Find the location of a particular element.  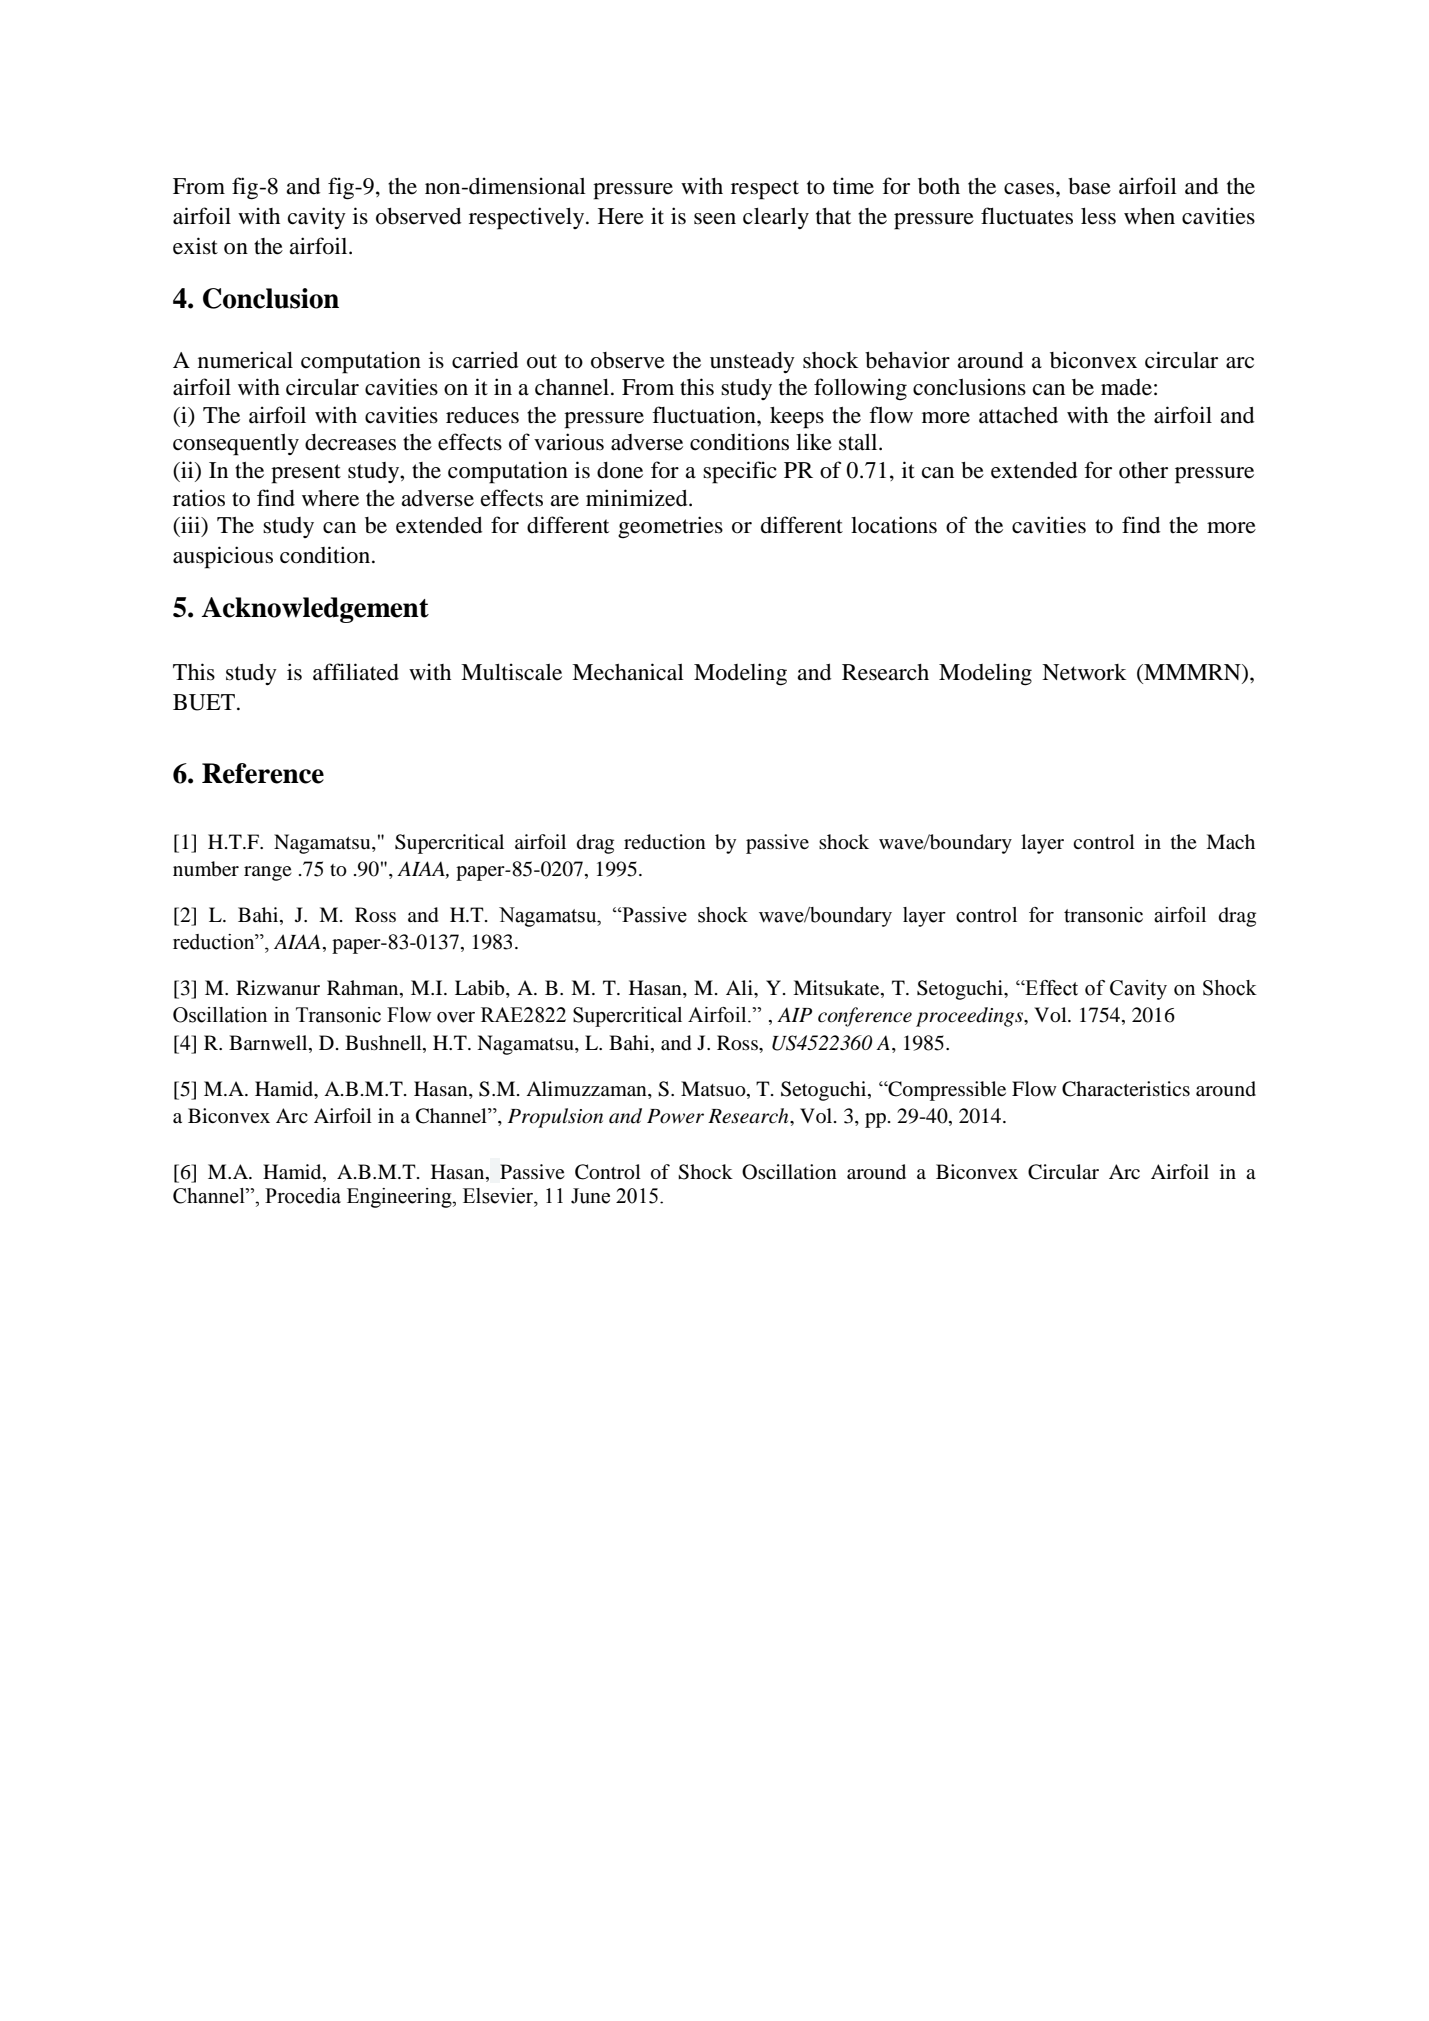

range is located at coordinates (268, 873).
